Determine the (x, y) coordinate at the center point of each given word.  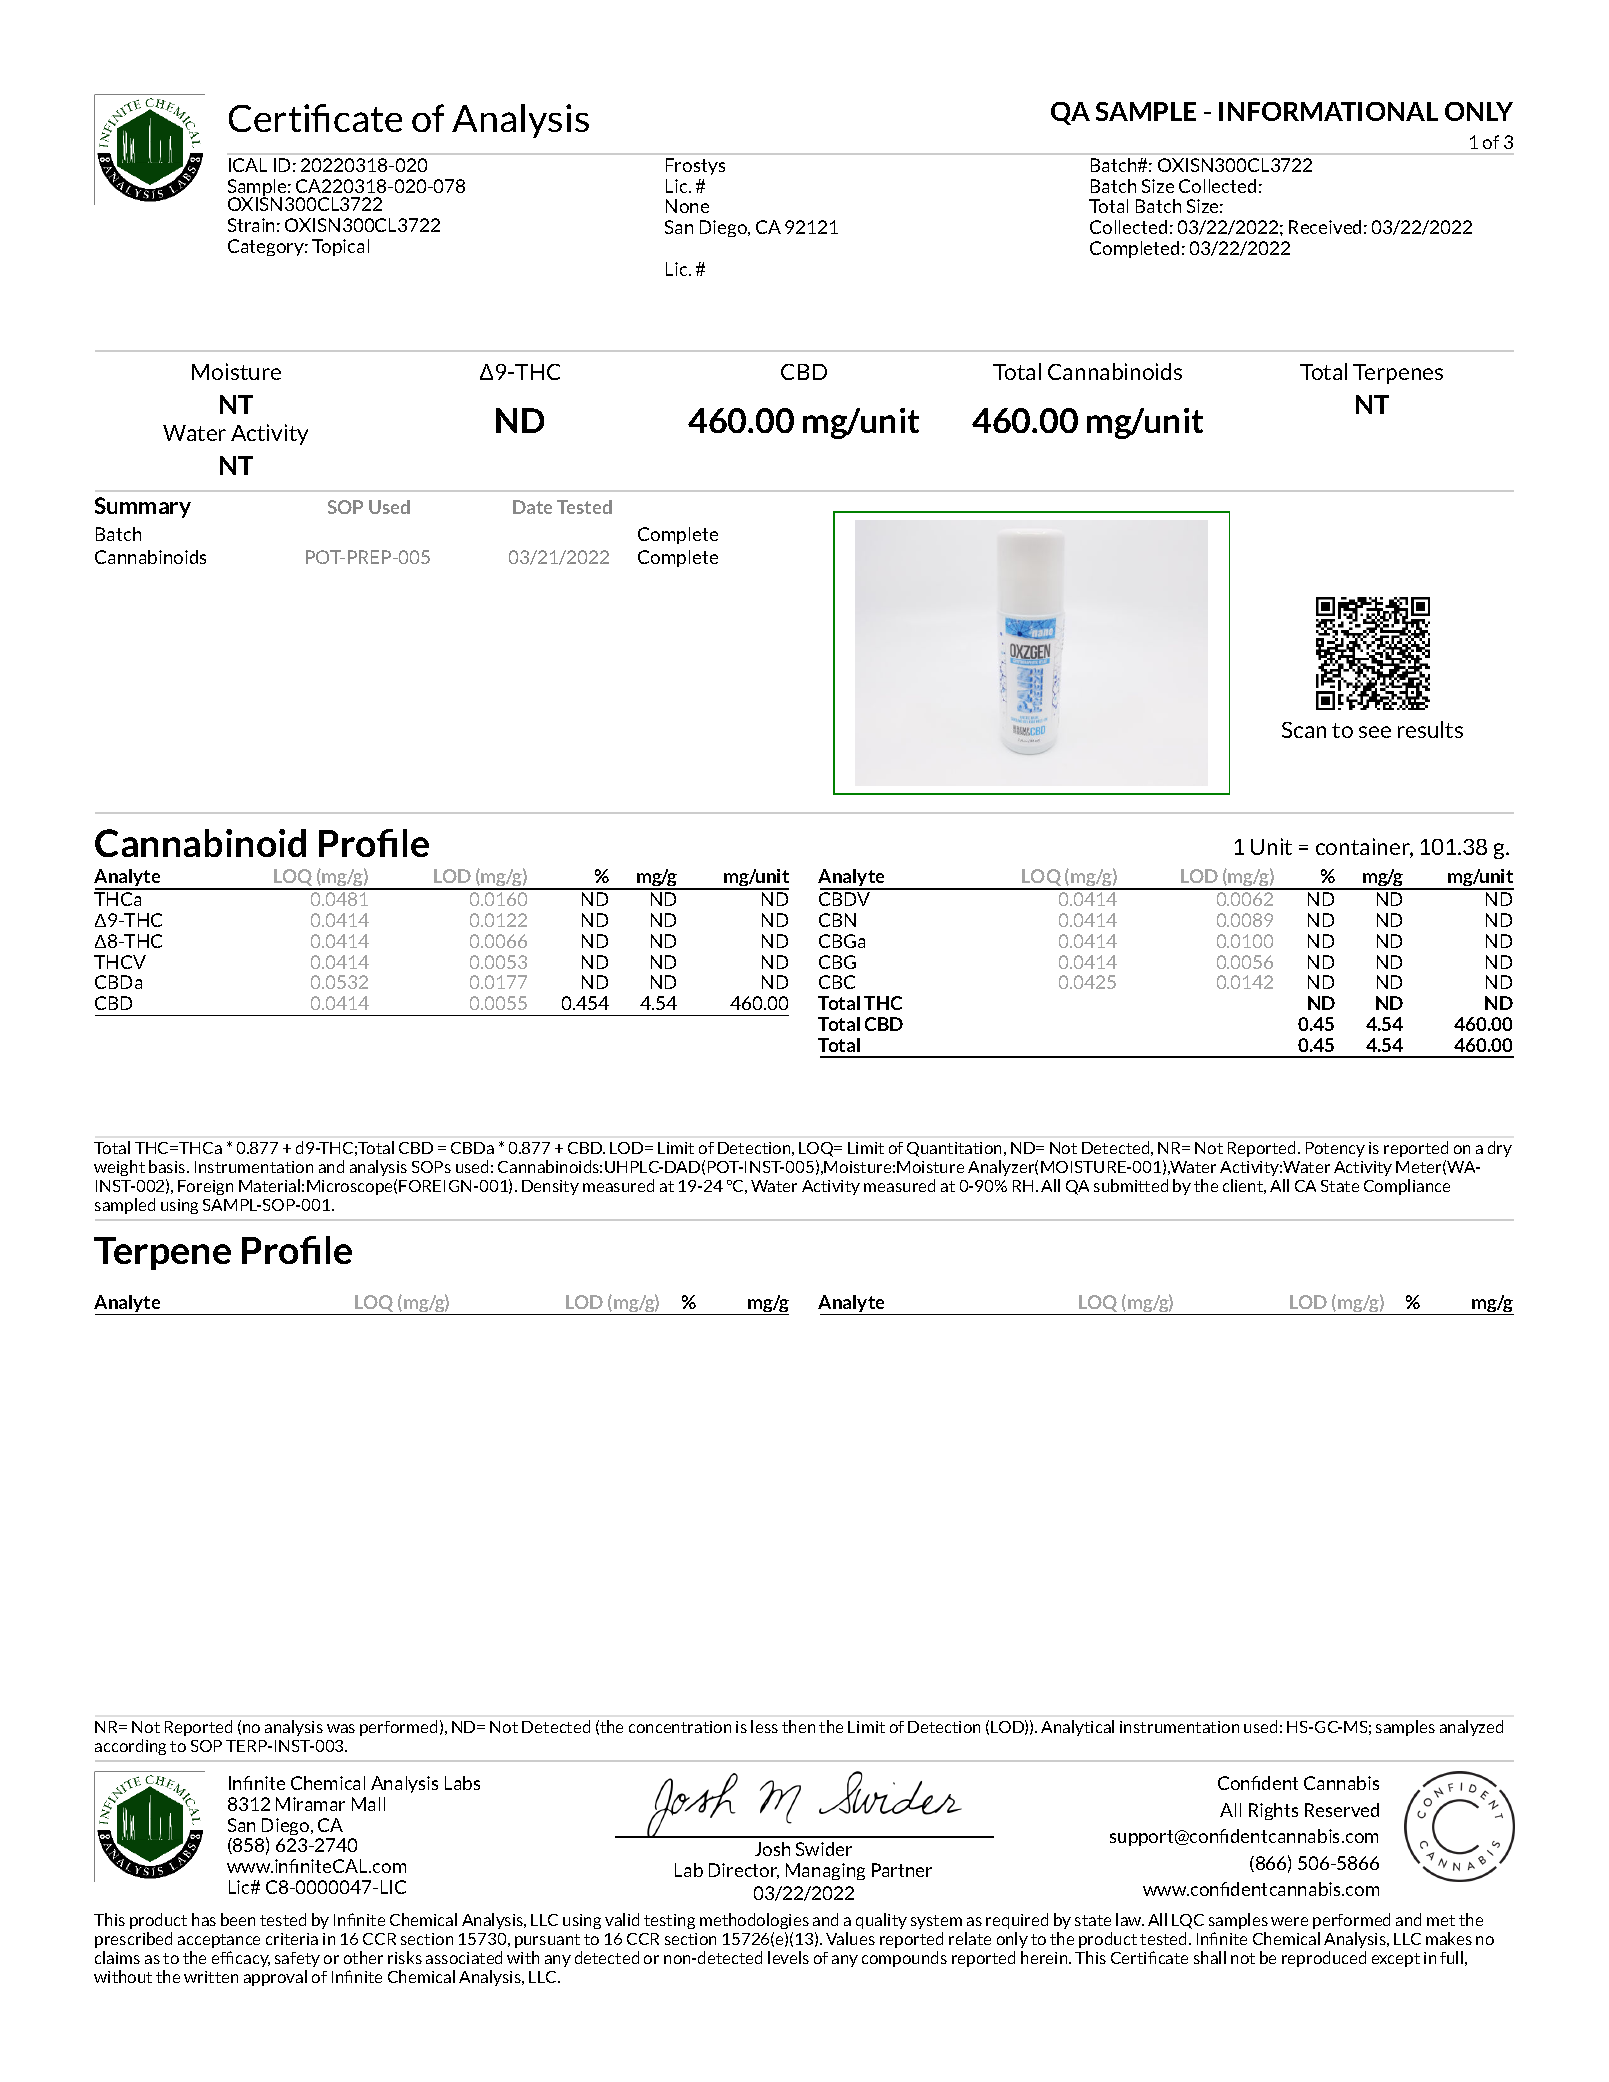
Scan (1304, 730)
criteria (292, 1939)
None (687, 206)
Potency (1335, 1149)
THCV (120, 962)
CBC (837, 982)
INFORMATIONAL (1328, 111)
